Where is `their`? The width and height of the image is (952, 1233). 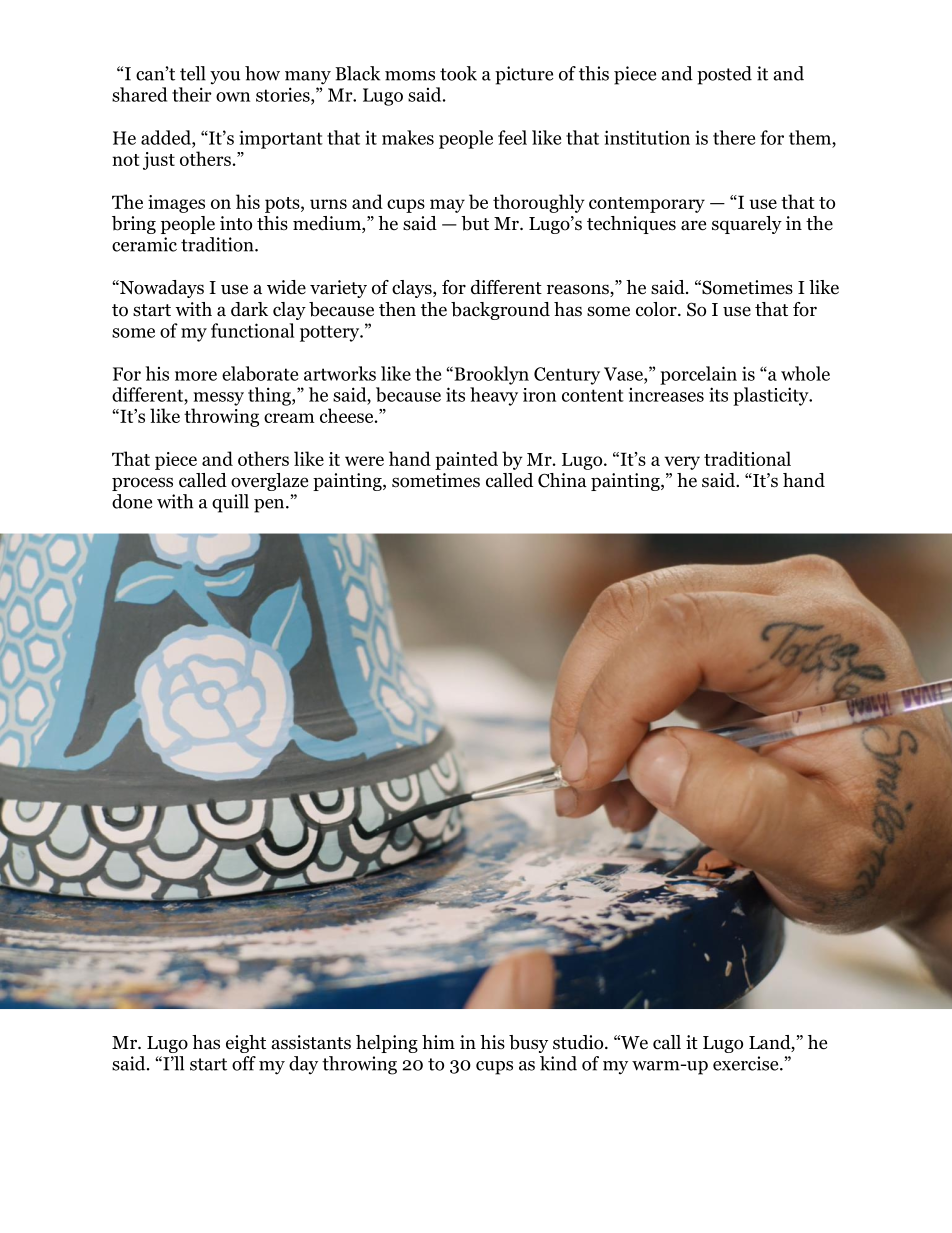
their is located at coordinates (192, 94).
